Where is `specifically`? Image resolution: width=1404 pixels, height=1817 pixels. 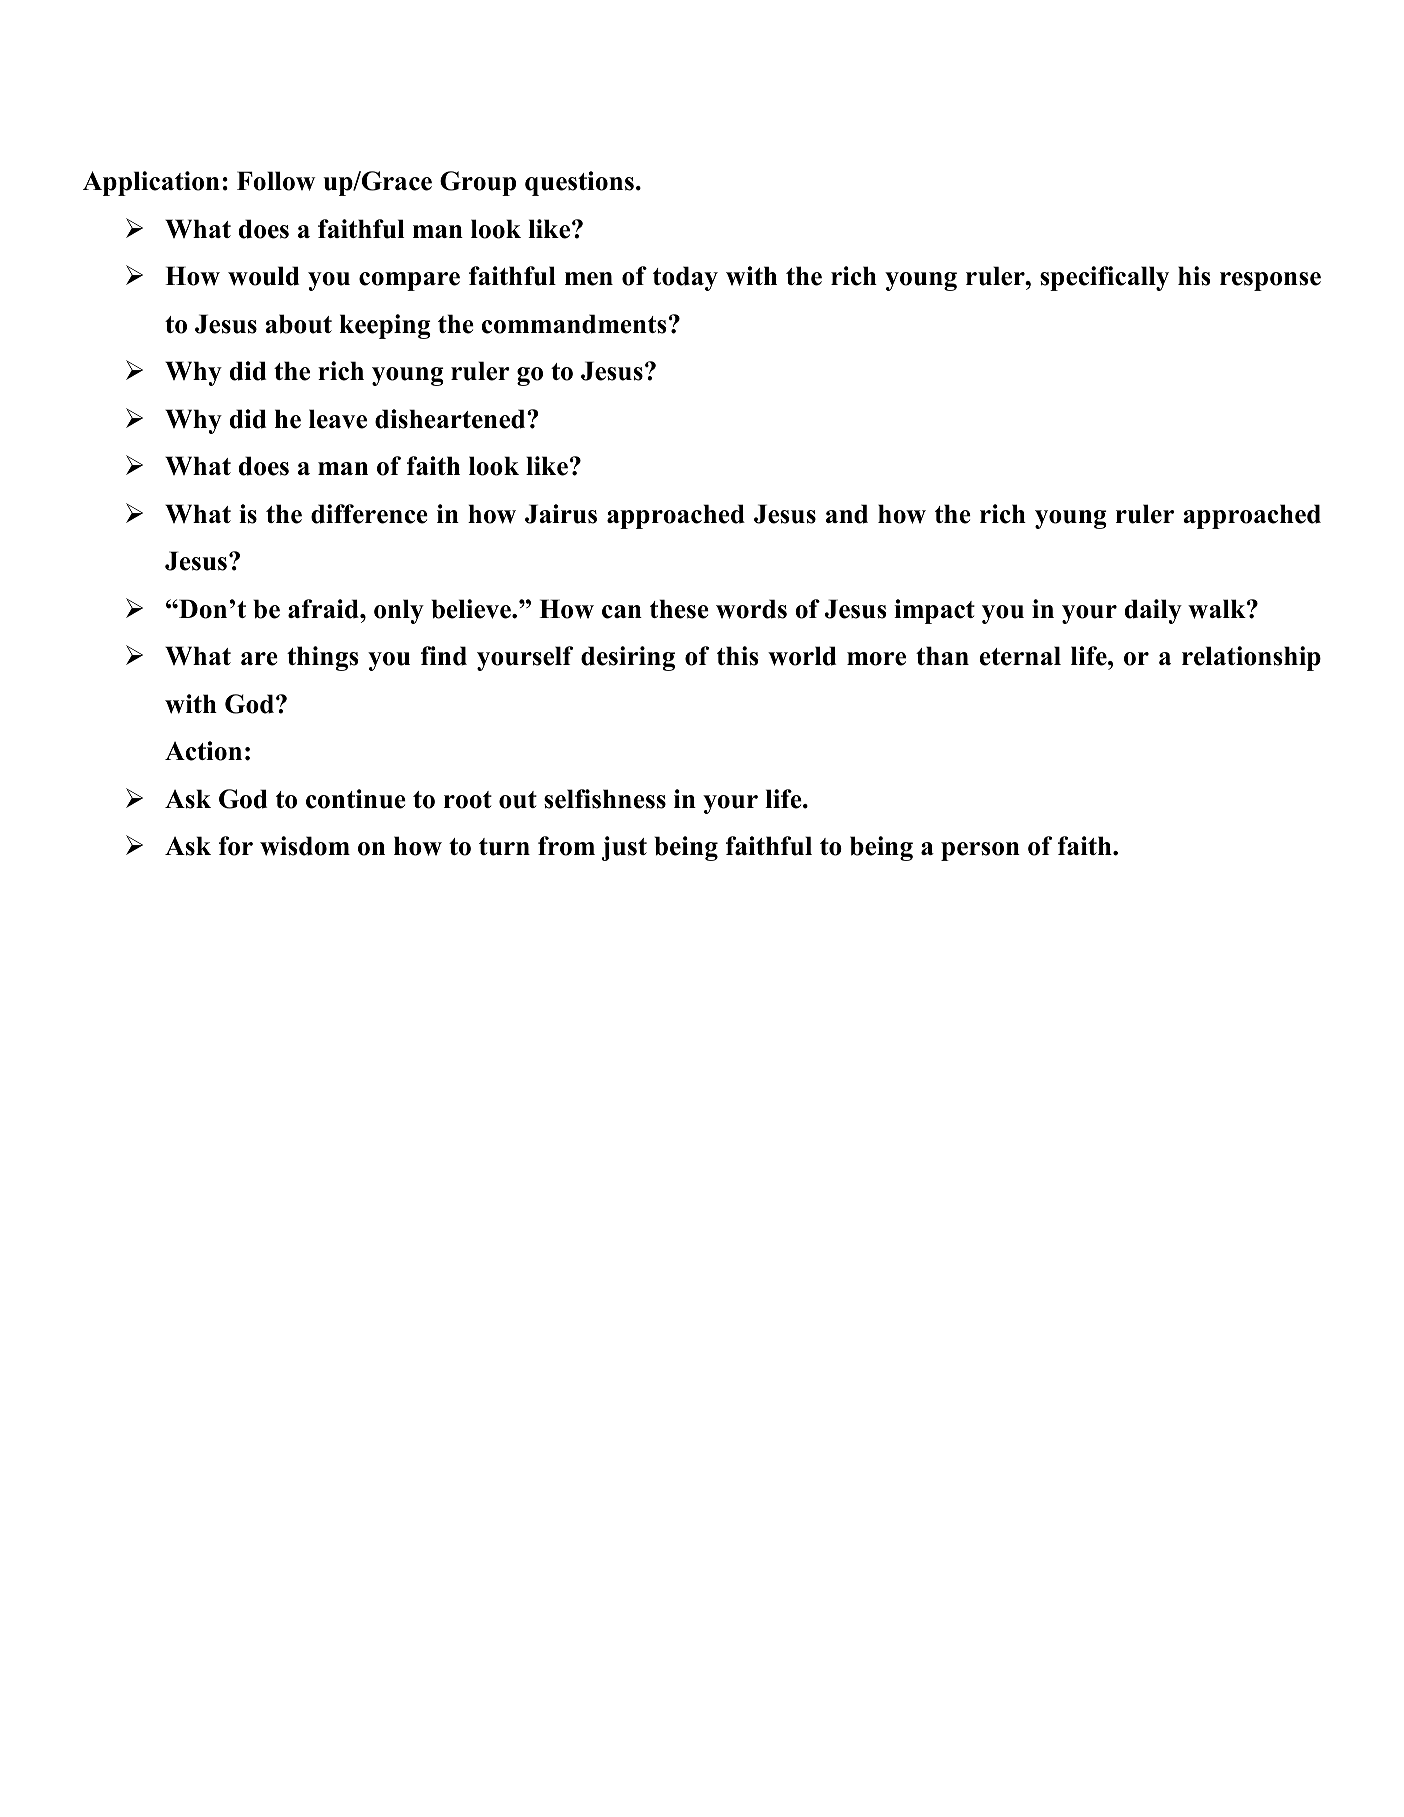 specifically is located at coordinates (1104, 278).
